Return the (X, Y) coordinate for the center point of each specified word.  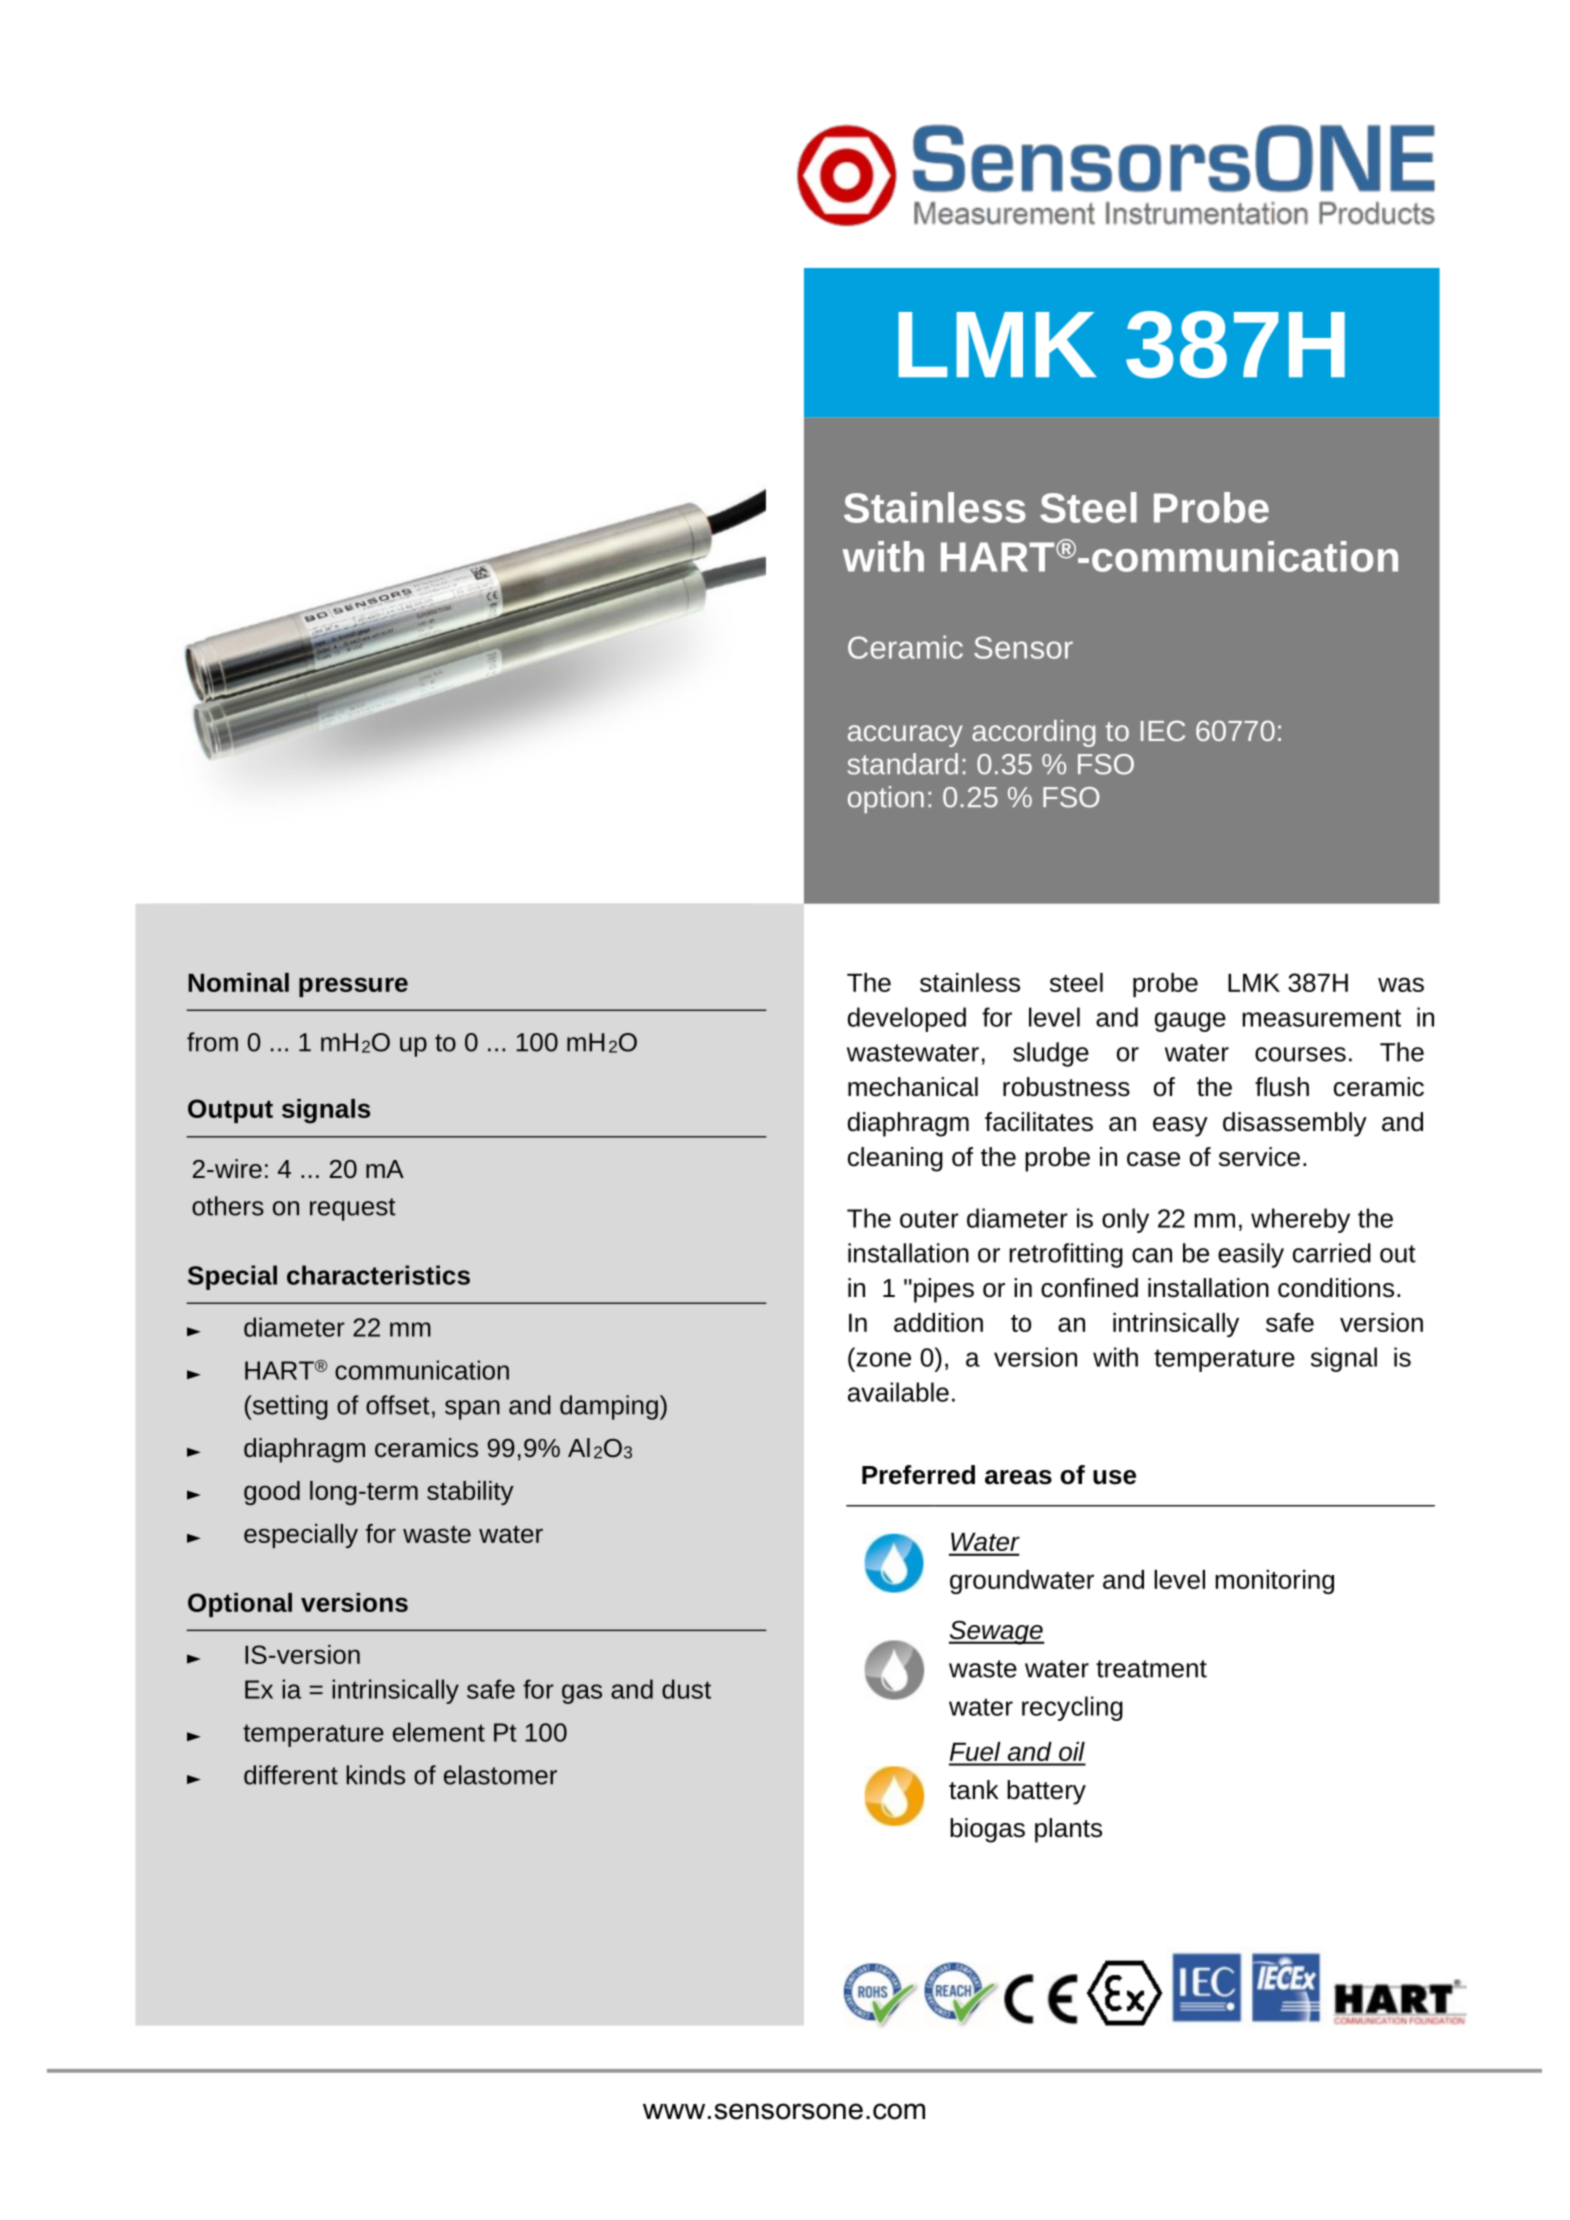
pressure (353, 987)
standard (902, 764)
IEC (1163, 730)
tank (974, 1790)
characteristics (378, 1275)
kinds (375, 1775)
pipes (944, 1290)
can (1152, 1255)
